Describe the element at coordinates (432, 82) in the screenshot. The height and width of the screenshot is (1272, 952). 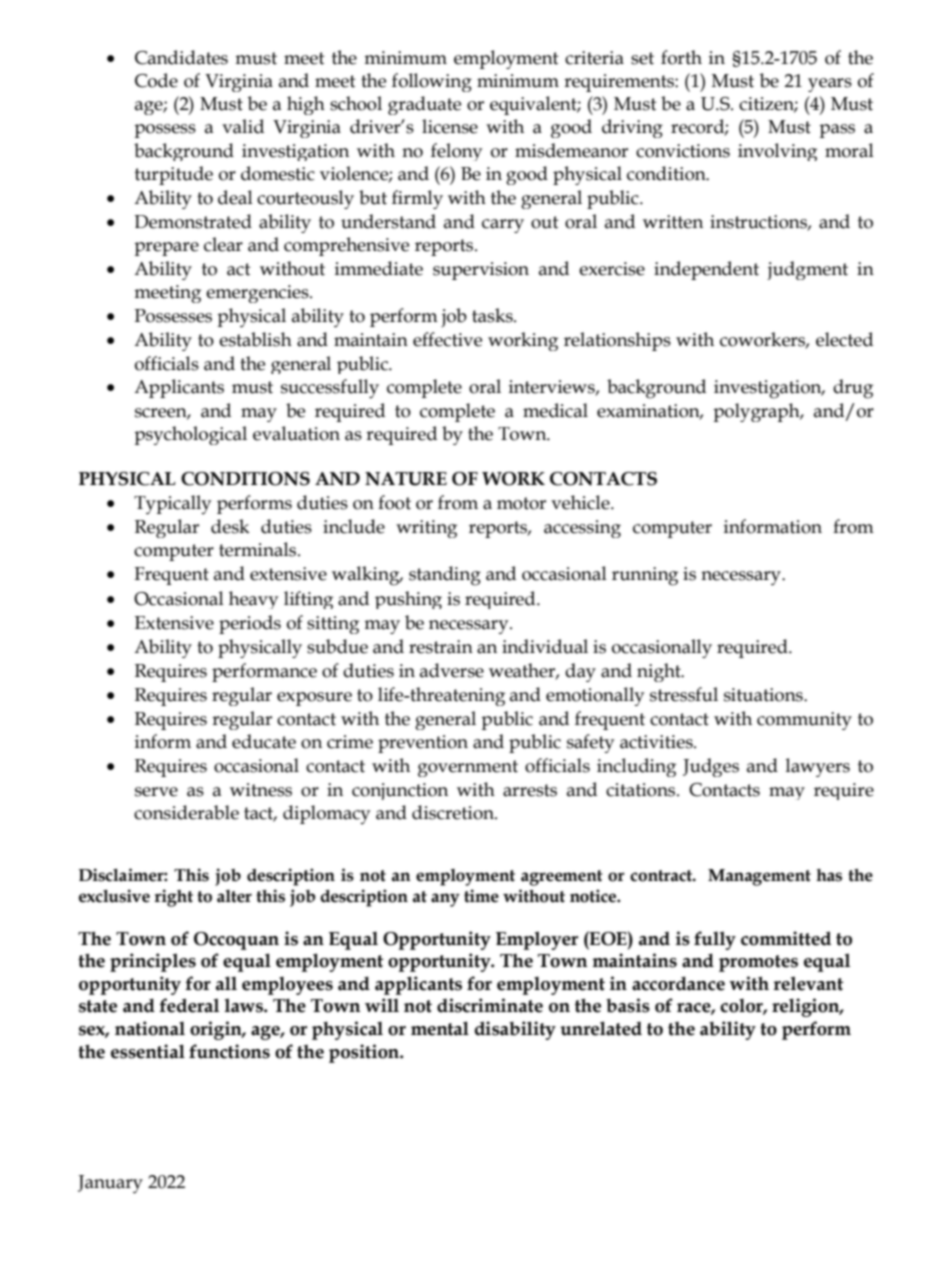
I see `following` at that location.
